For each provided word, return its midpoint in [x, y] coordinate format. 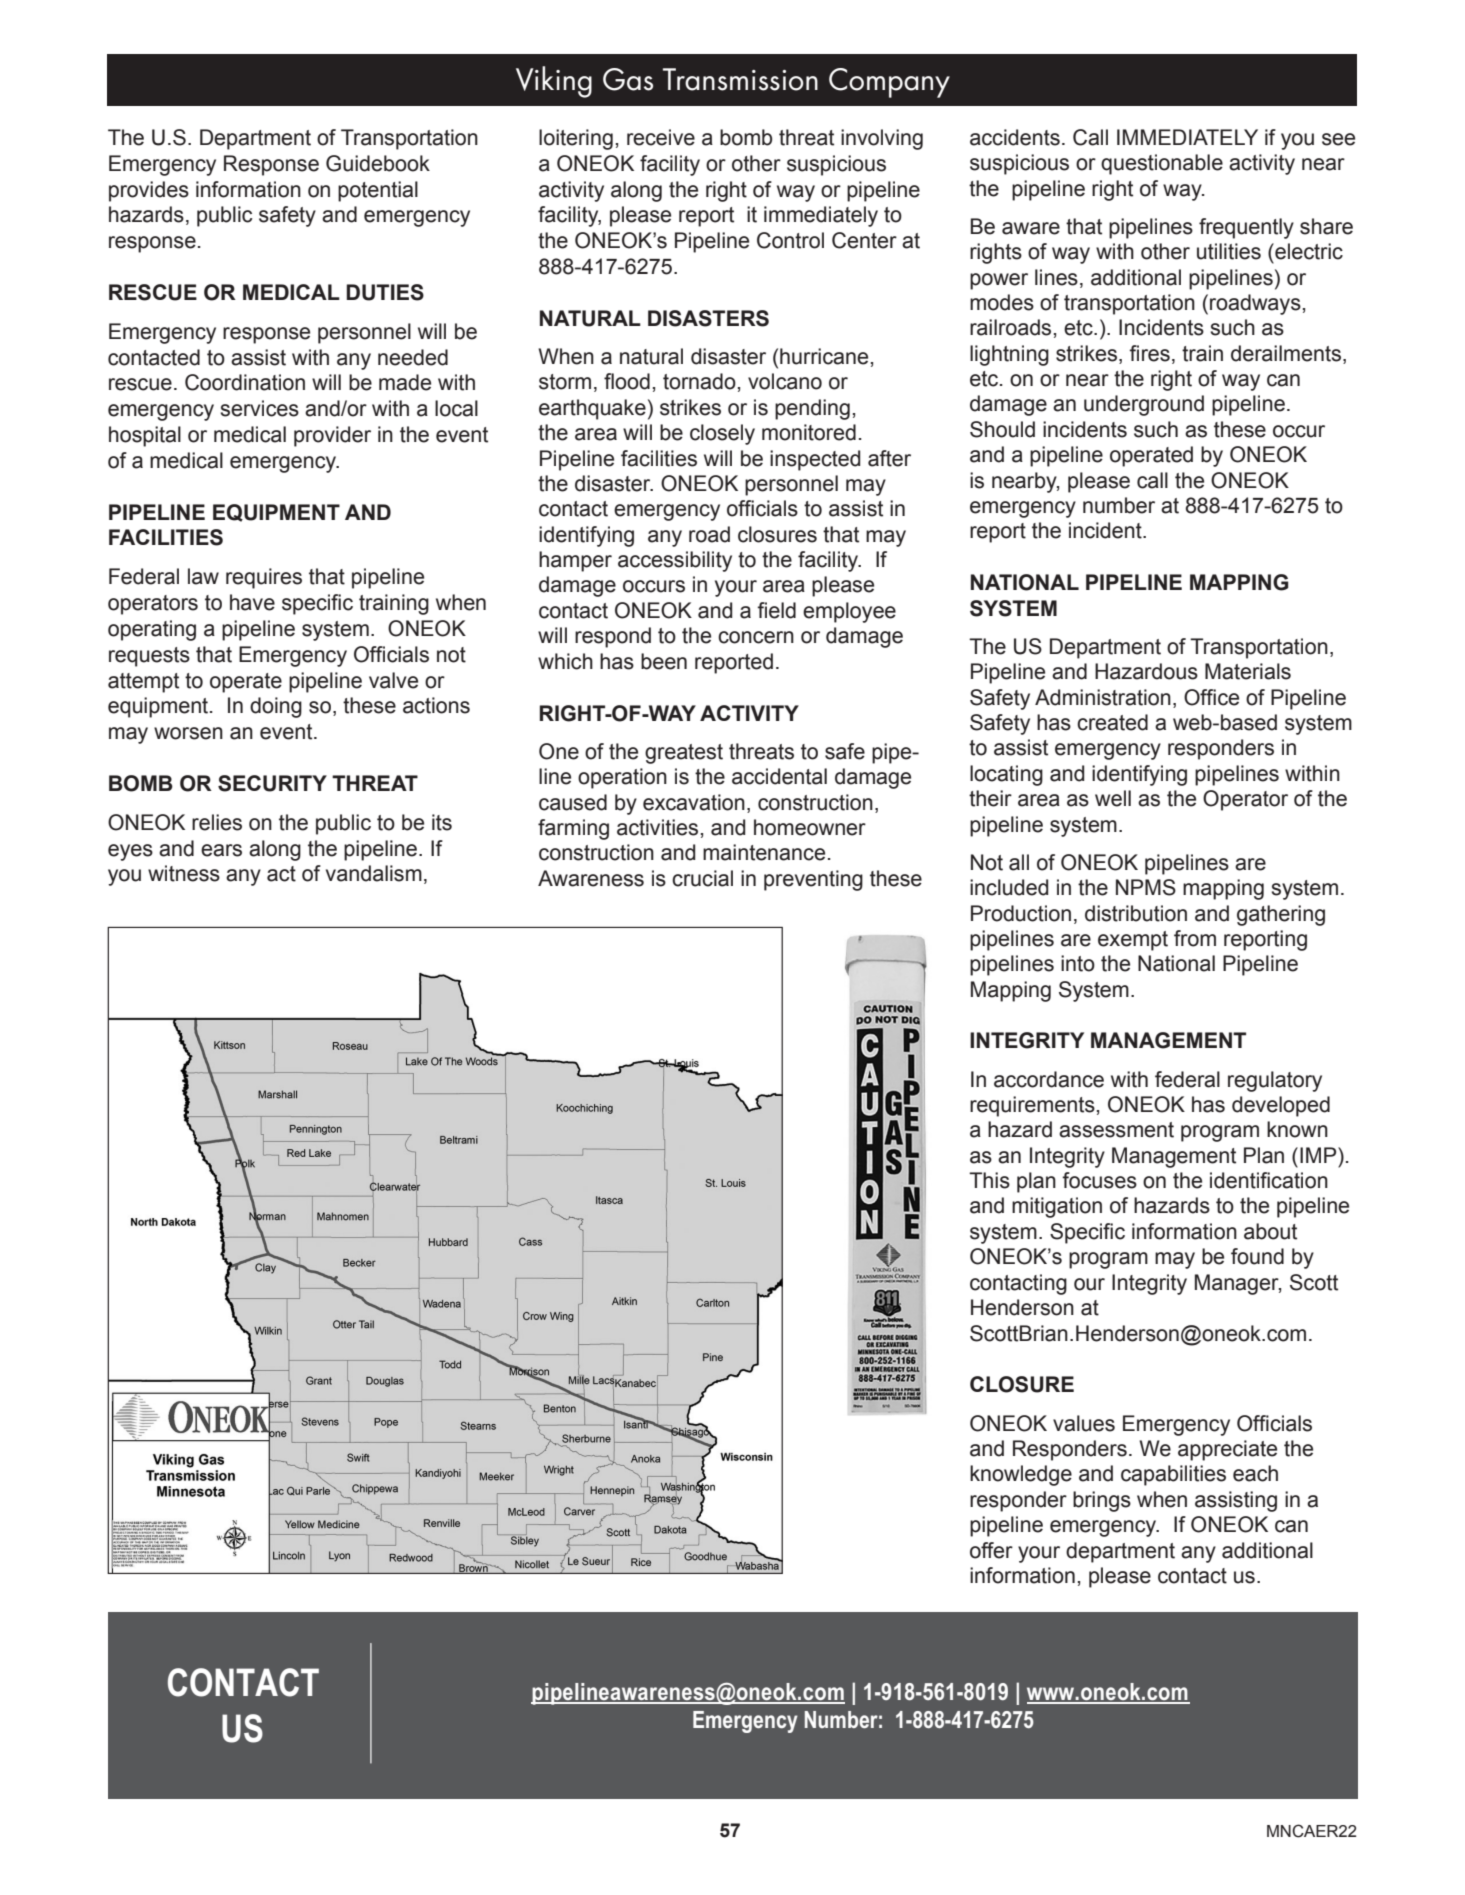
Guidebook [378, 163]
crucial [702, 878]
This [989, 1180]
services [259, 408]
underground [1144, 405]
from [1195, 938]
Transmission [740, 79]
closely [722, 434]
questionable [1162, 164]
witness [184, 873]
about [1270, 1231]
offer [991, 1550]
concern [756, 637]
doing [276, 707]
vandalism [374, 873]
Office [1211, 697]
